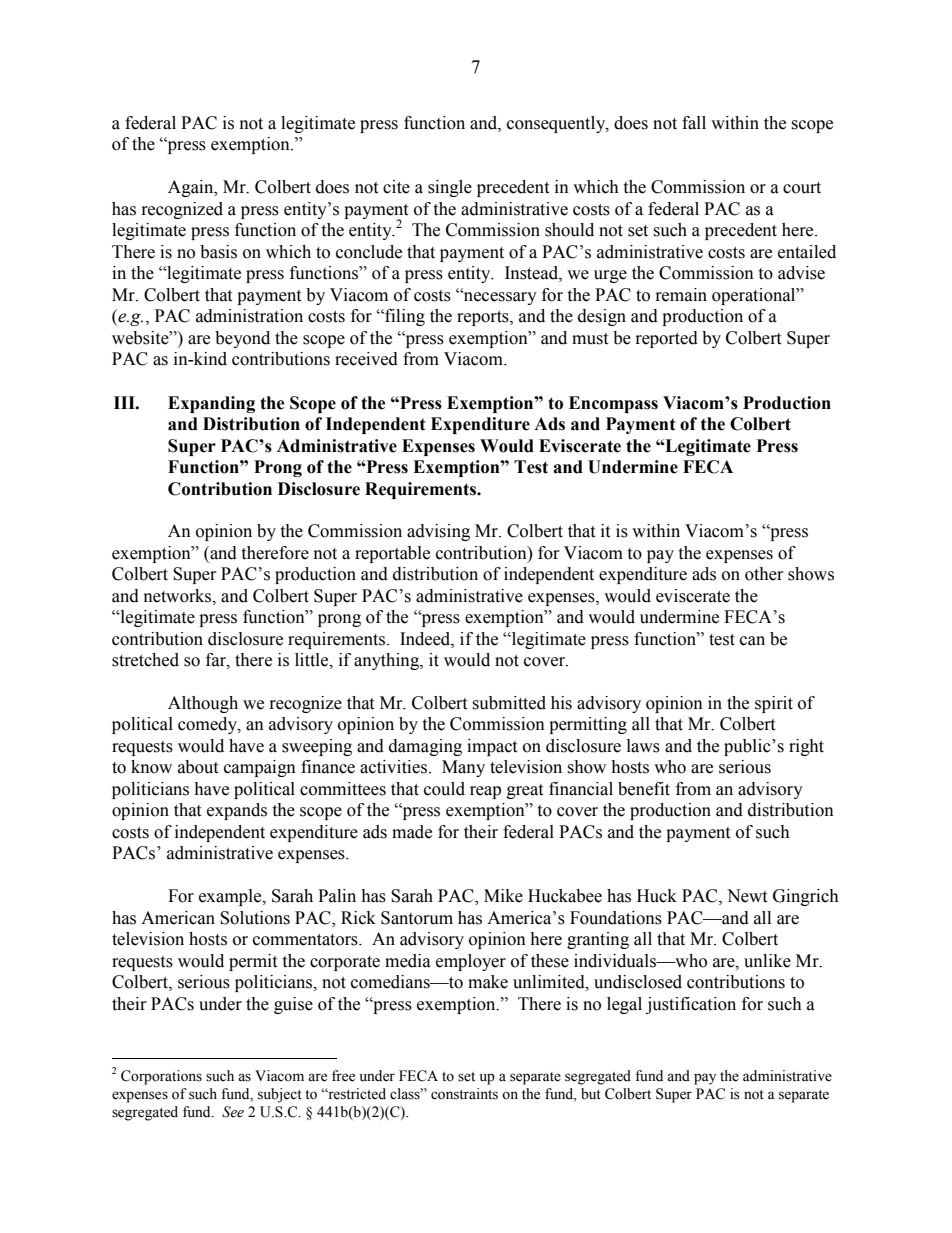 The height and width of the screenshot is (1233, 952). What do you see at coordinates (392, 554) in the screenshot?
I see `reportable` at bounding box center [392, 554].
